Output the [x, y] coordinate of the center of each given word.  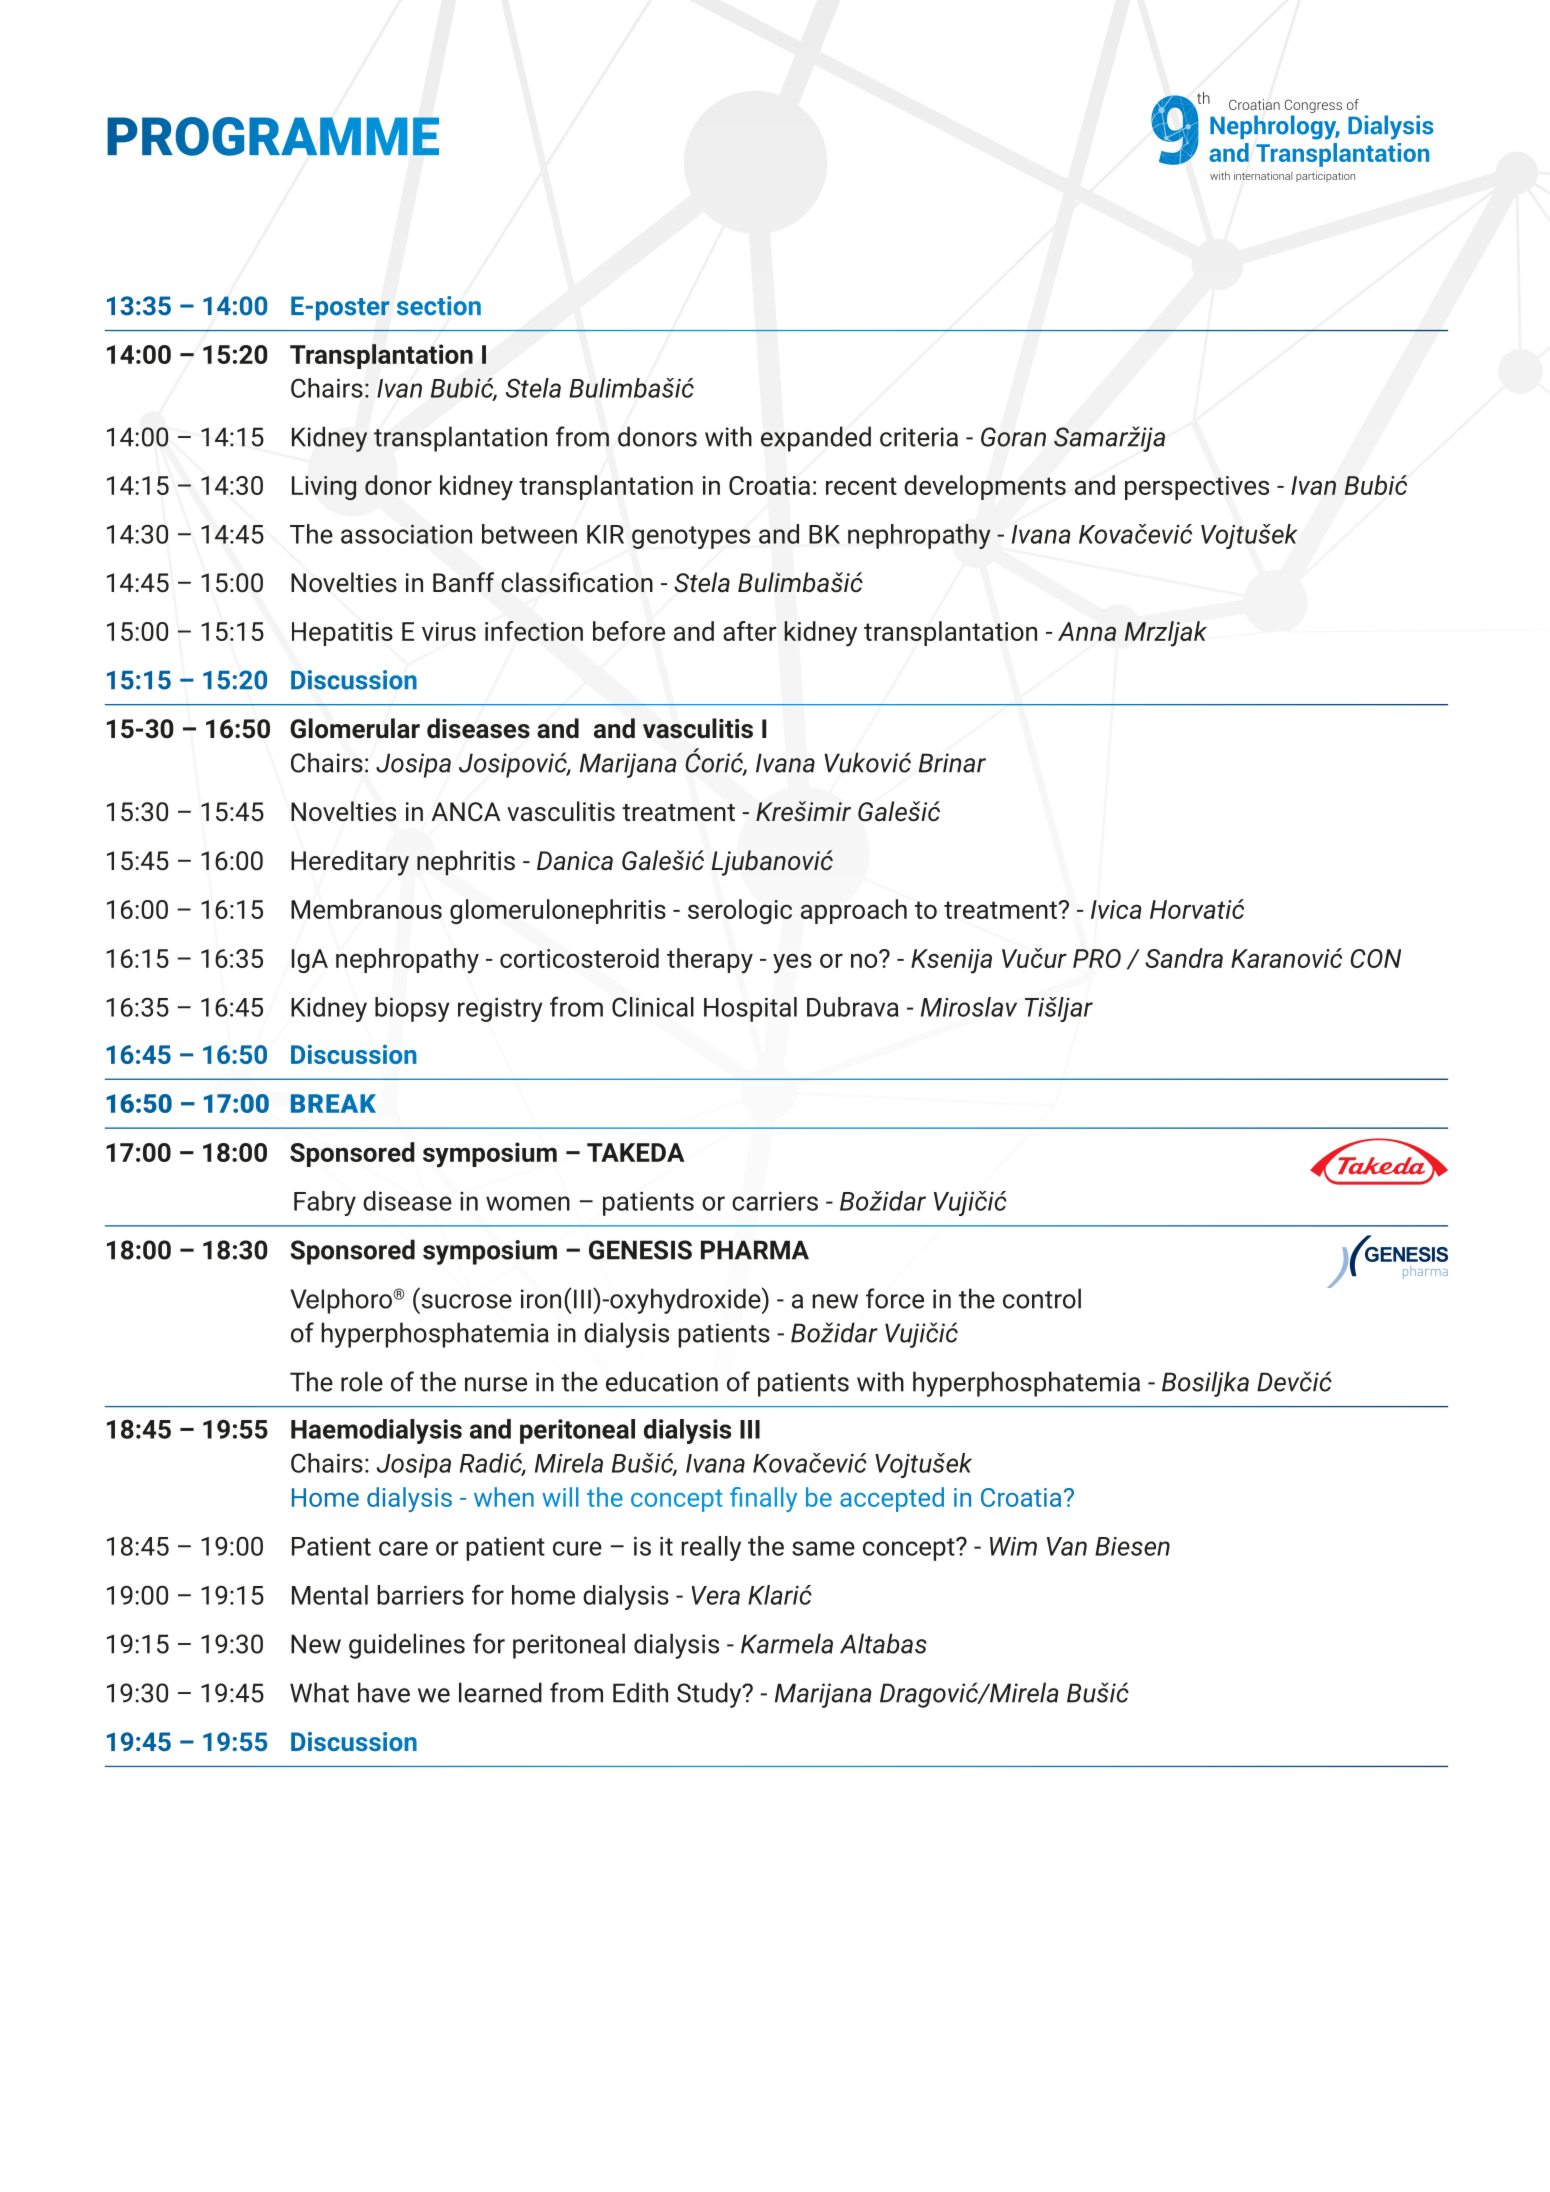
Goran [1013, 437]
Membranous [366, 909]
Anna [1087, 631]
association [406, 534]
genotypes [691, 537]
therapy [710, 961]
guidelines [407, 1646]
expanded [816, 439]
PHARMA [755, 1250]
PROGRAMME [273, 136]
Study [710, 1695]
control [1042, 1298]
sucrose [466, 1301]
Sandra [1184, 958]
